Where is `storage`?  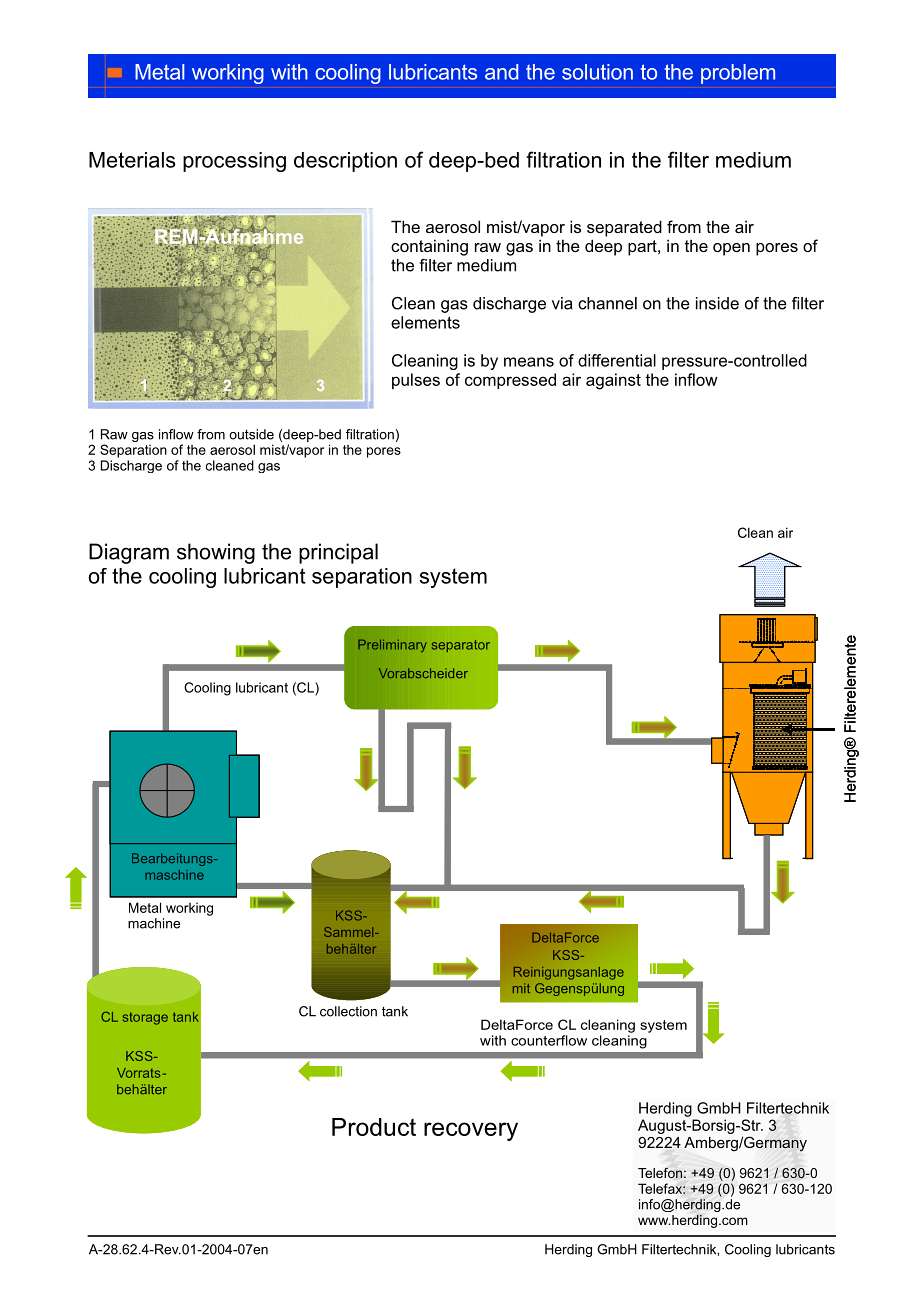 storage is located at coordinates (145, 1018).
